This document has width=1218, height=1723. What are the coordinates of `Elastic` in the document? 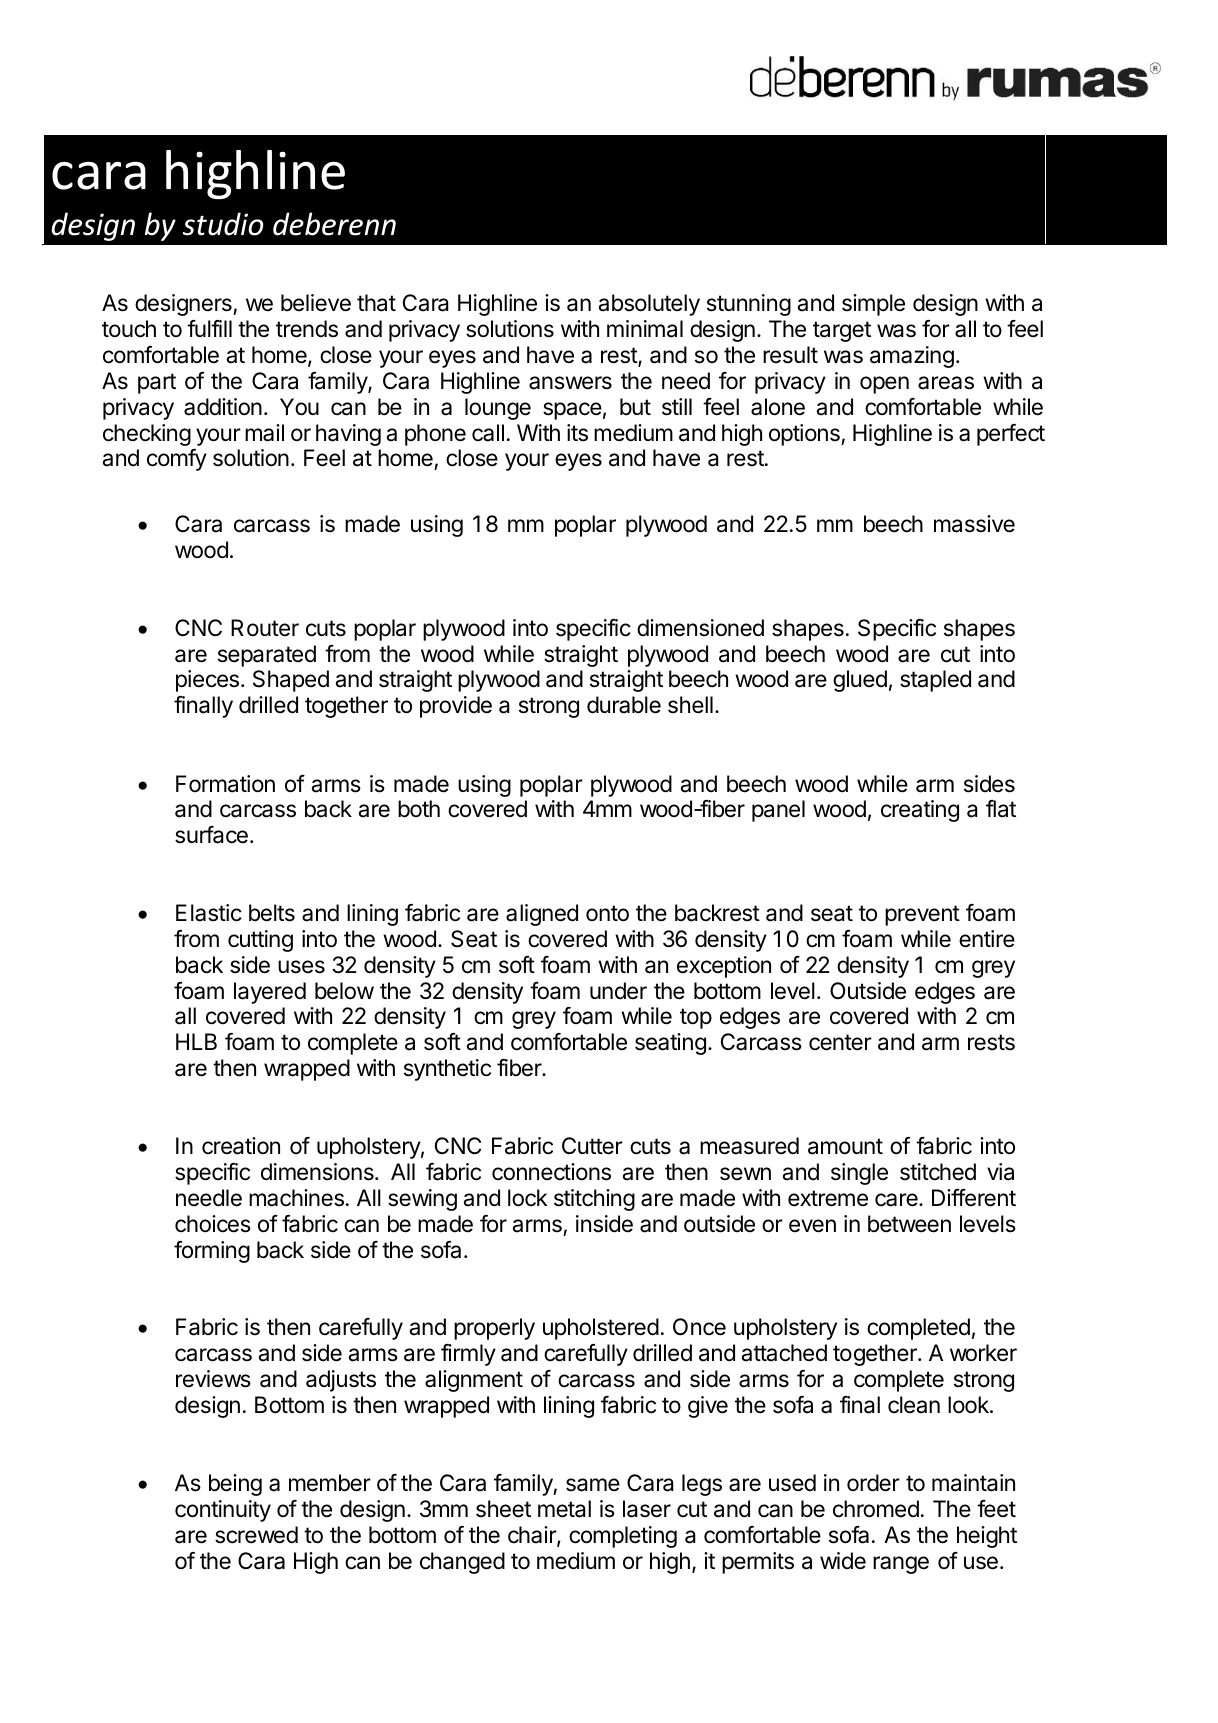 It's located at (209, 913).
